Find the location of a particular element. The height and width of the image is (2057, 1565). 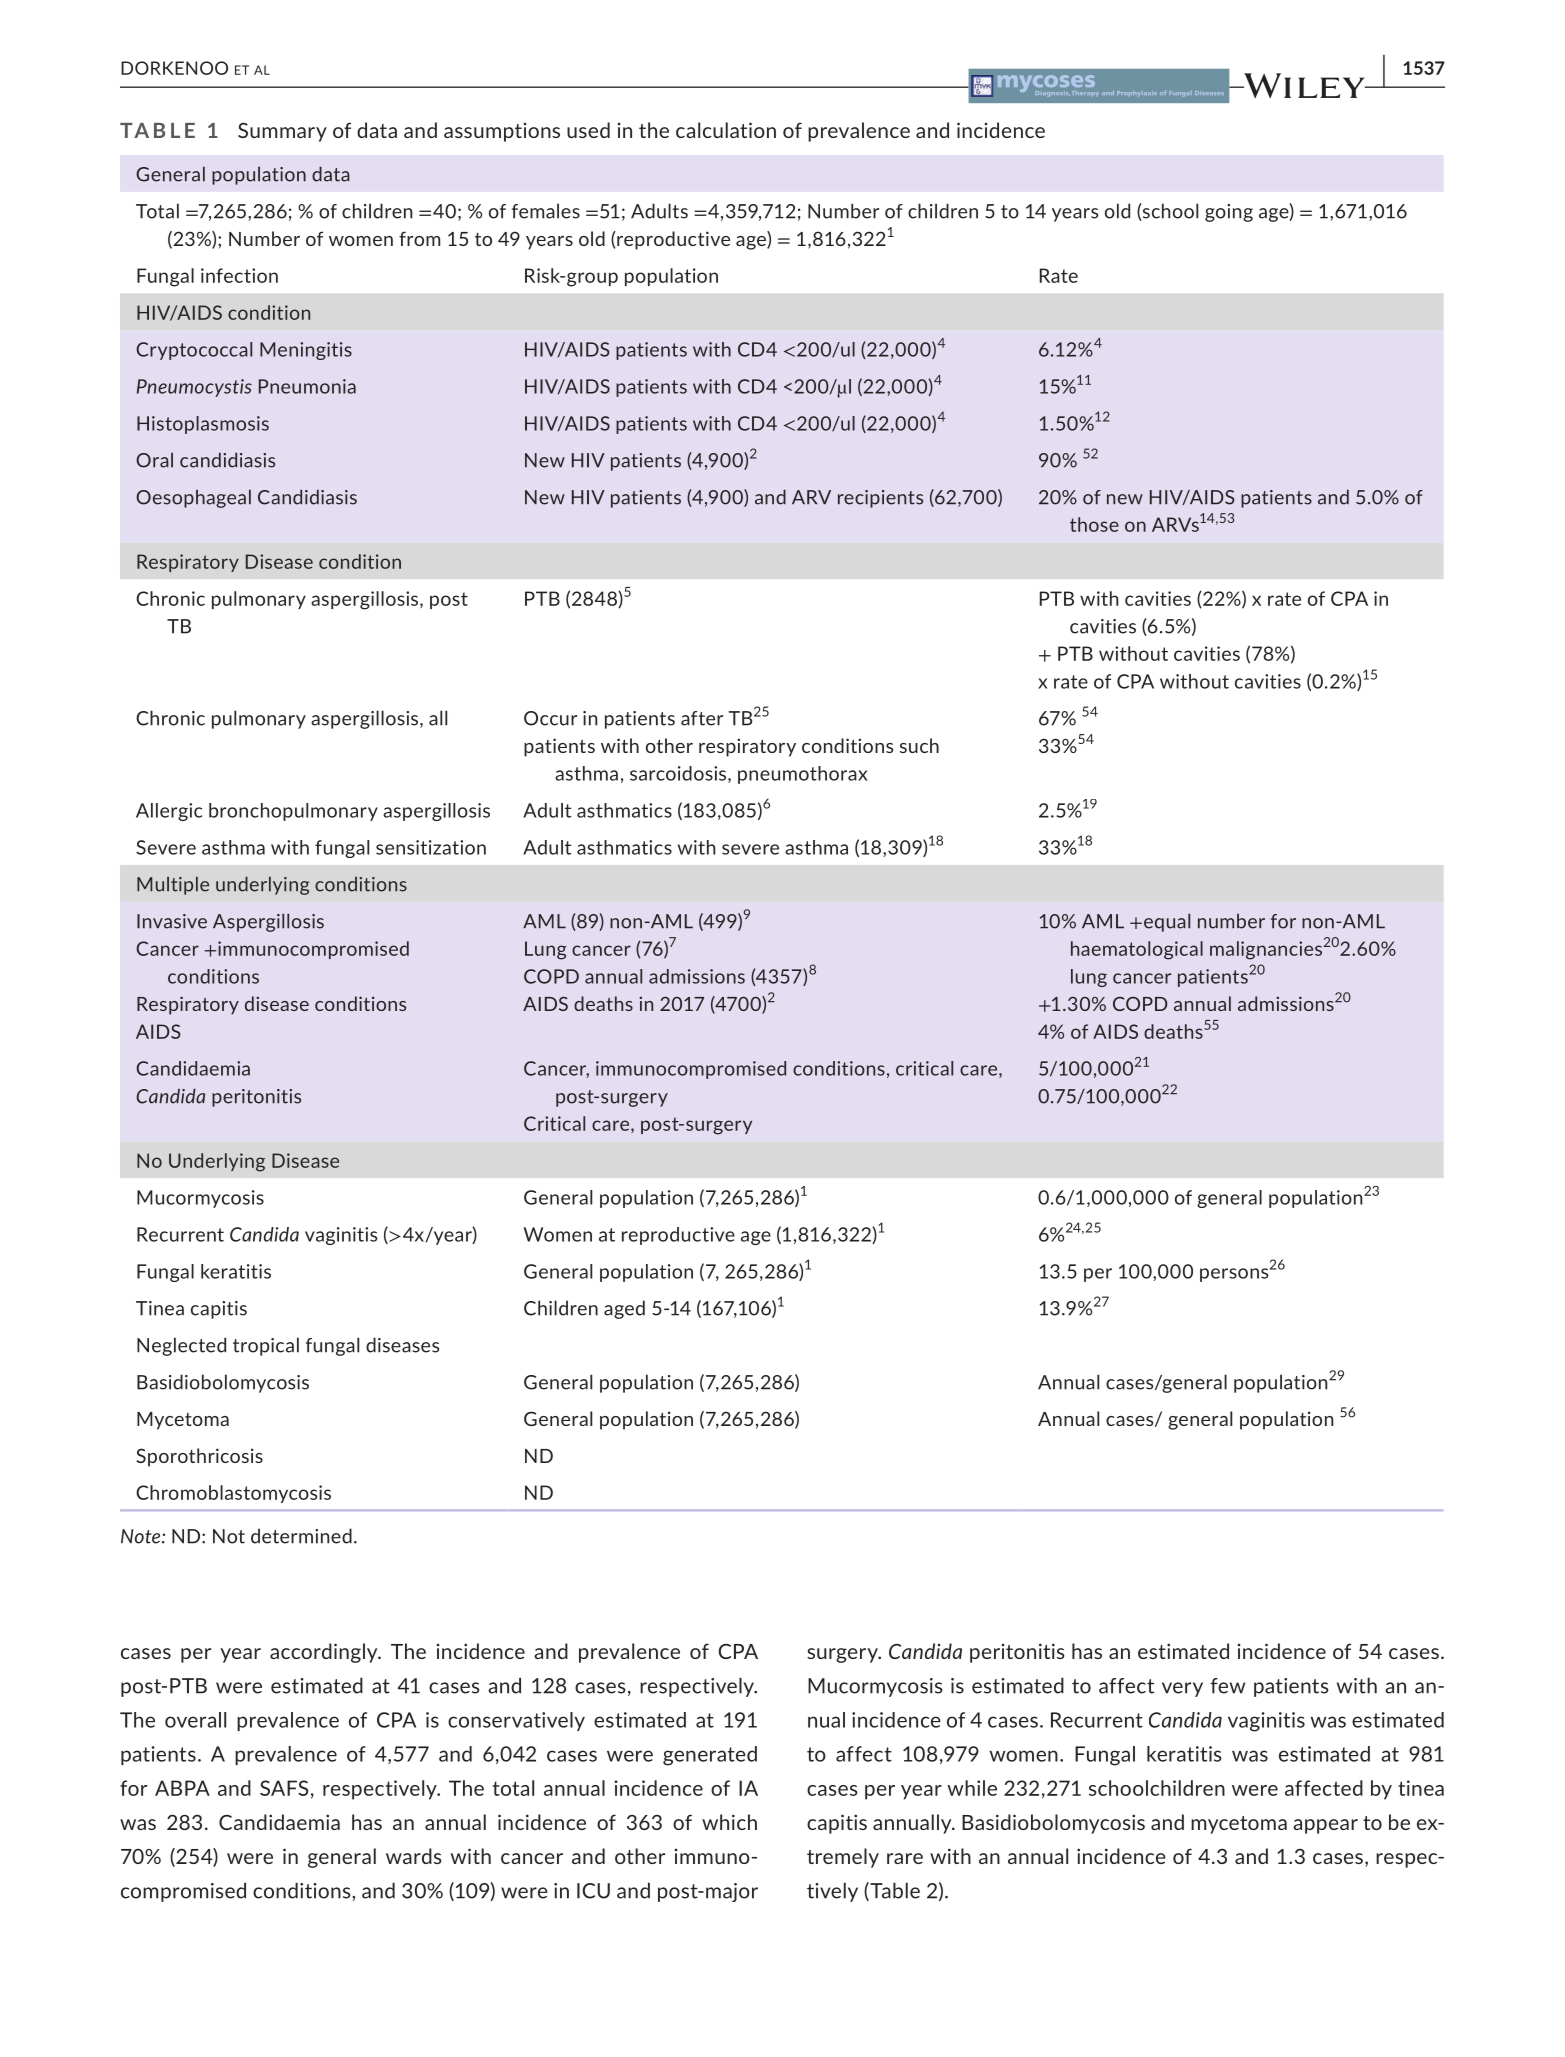

wards is located at coordinates (414, 1856).
